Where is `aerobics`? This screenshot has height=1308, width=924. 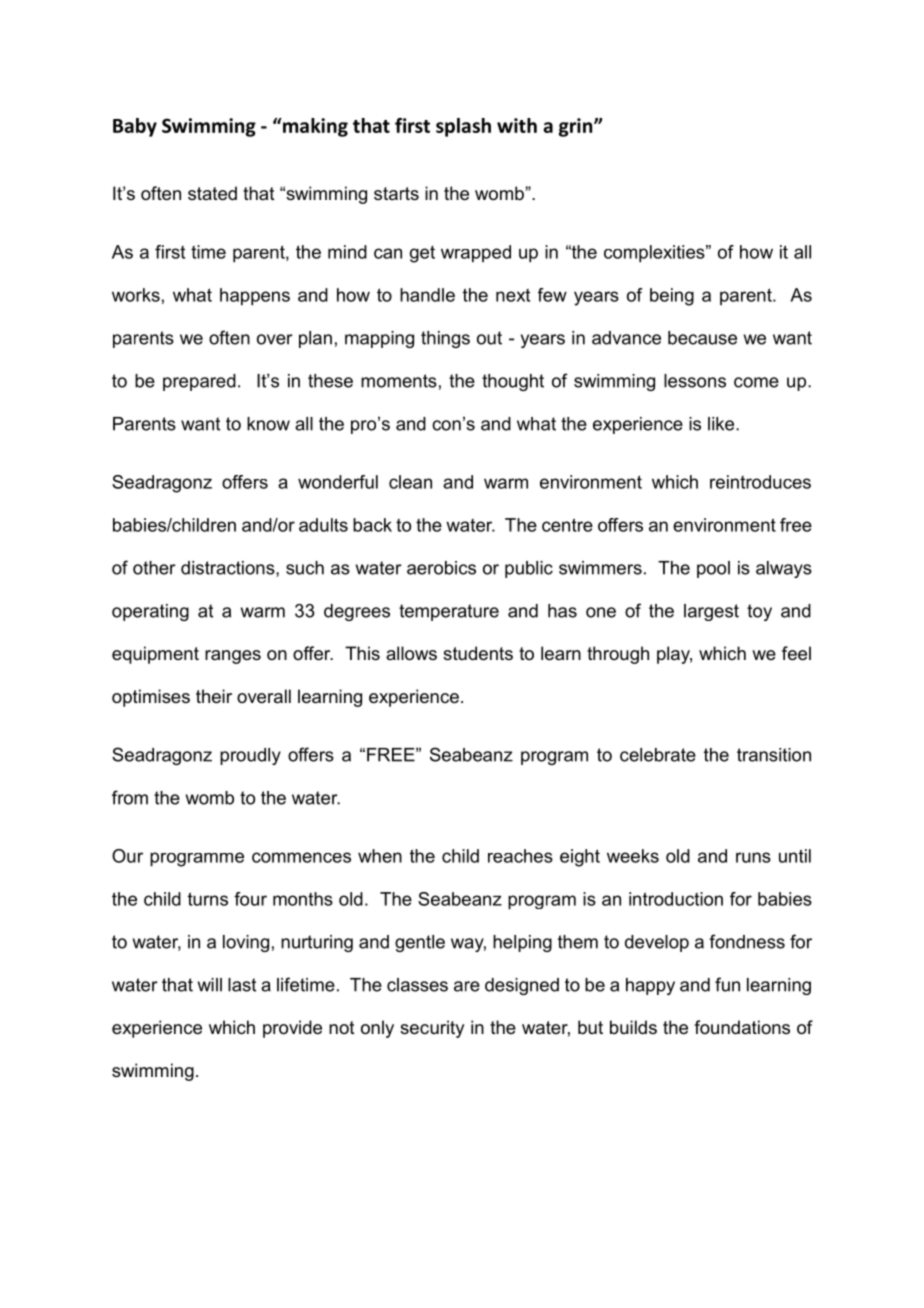
aerobics is located at coordinates (441, 568).
